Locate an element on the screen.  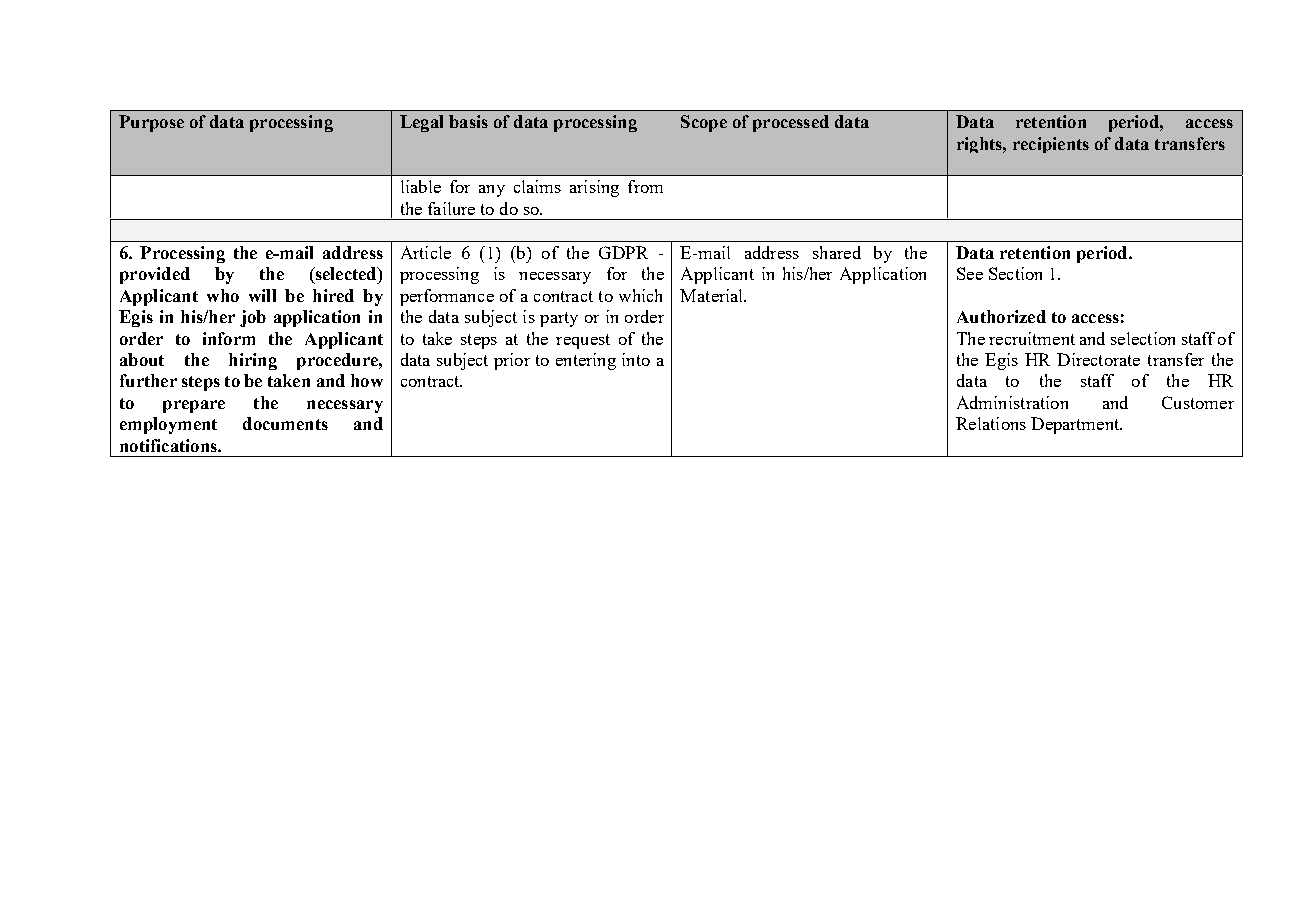
Article is located at coordinates (426, 252).
